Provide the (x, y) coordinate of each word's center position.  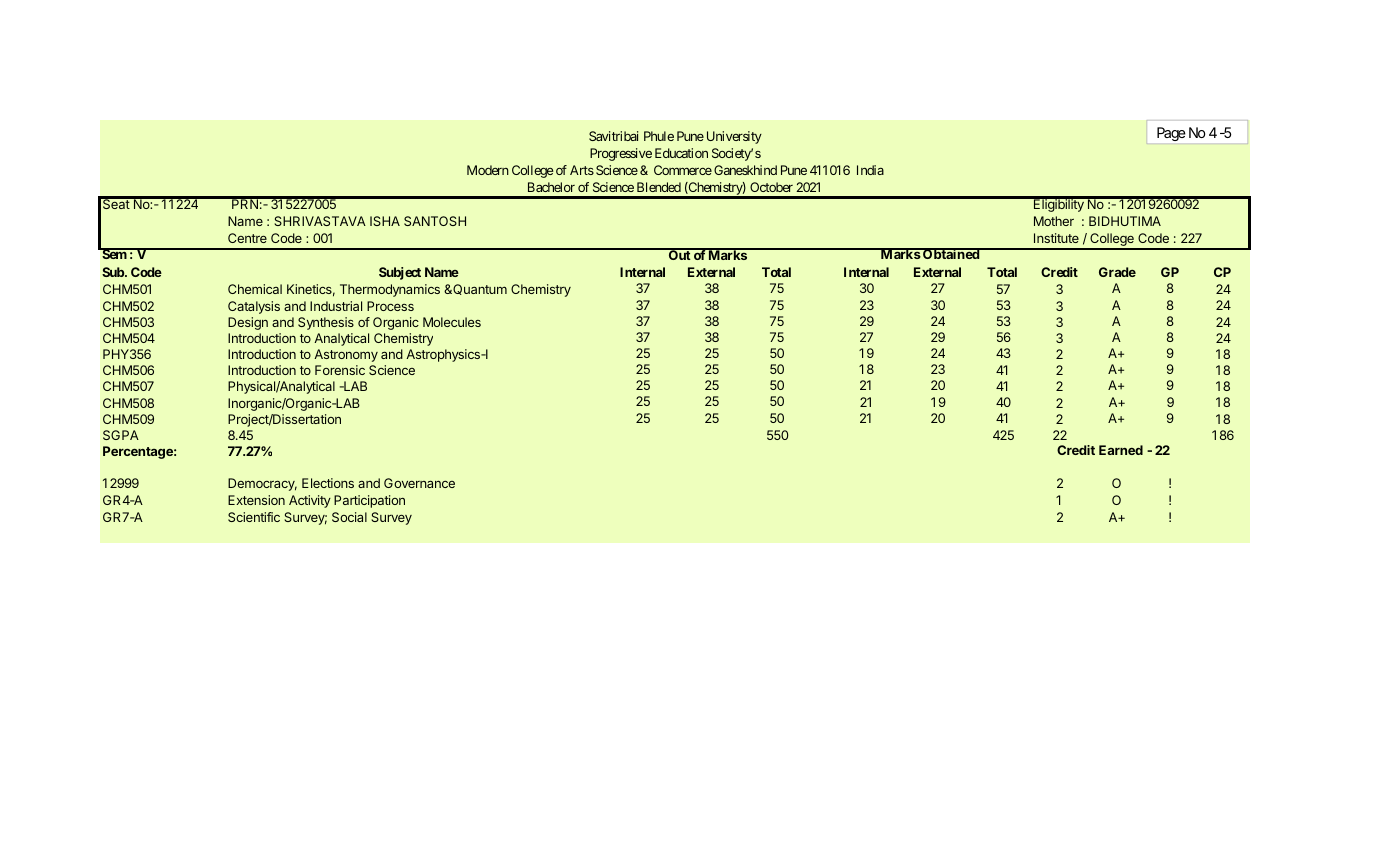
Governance (419, 483)
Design (248, 323)
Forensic (340, 370)
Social (349, 517)
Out (679, 254)
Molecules (452, 322)
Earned (1121, 450)
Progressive (621, 154)
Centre (247, 238)
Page (1171, 134)
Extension (256, 500)
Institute (1056, 238)
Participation (369, 501)
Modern (488, 170)
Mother (1054, 221)
